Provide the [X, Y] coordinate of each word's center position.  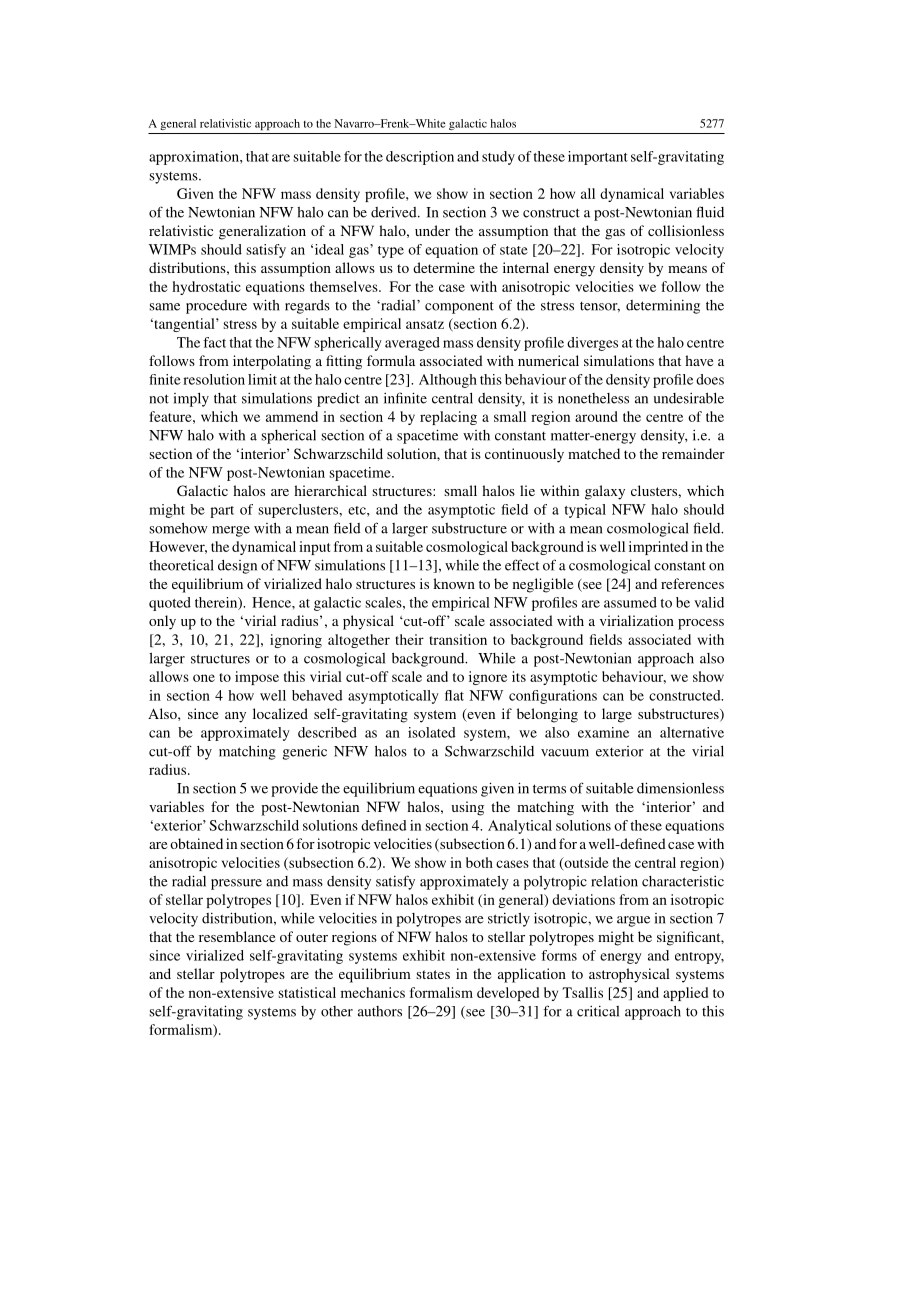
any [235, 717]
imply [191, 400]
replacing [448, 418]
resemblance [237, 936]
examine [603, 732]
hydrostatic [206, 288]
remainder [693, 453]
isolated [432, 732]
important [598, 158]
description [420, 158]
